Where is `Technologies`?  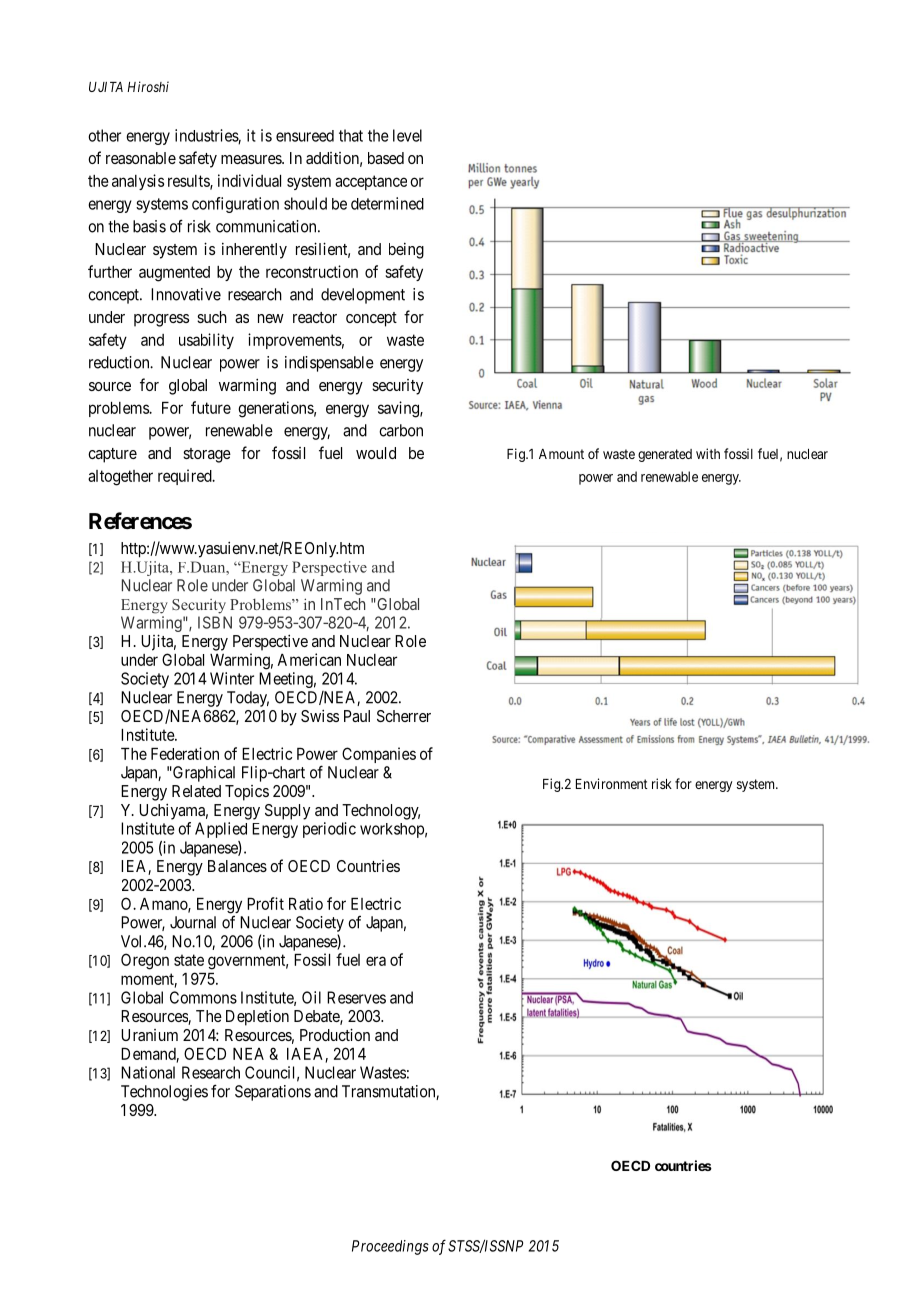
Technologies is located at coordinates (164, 1093).
